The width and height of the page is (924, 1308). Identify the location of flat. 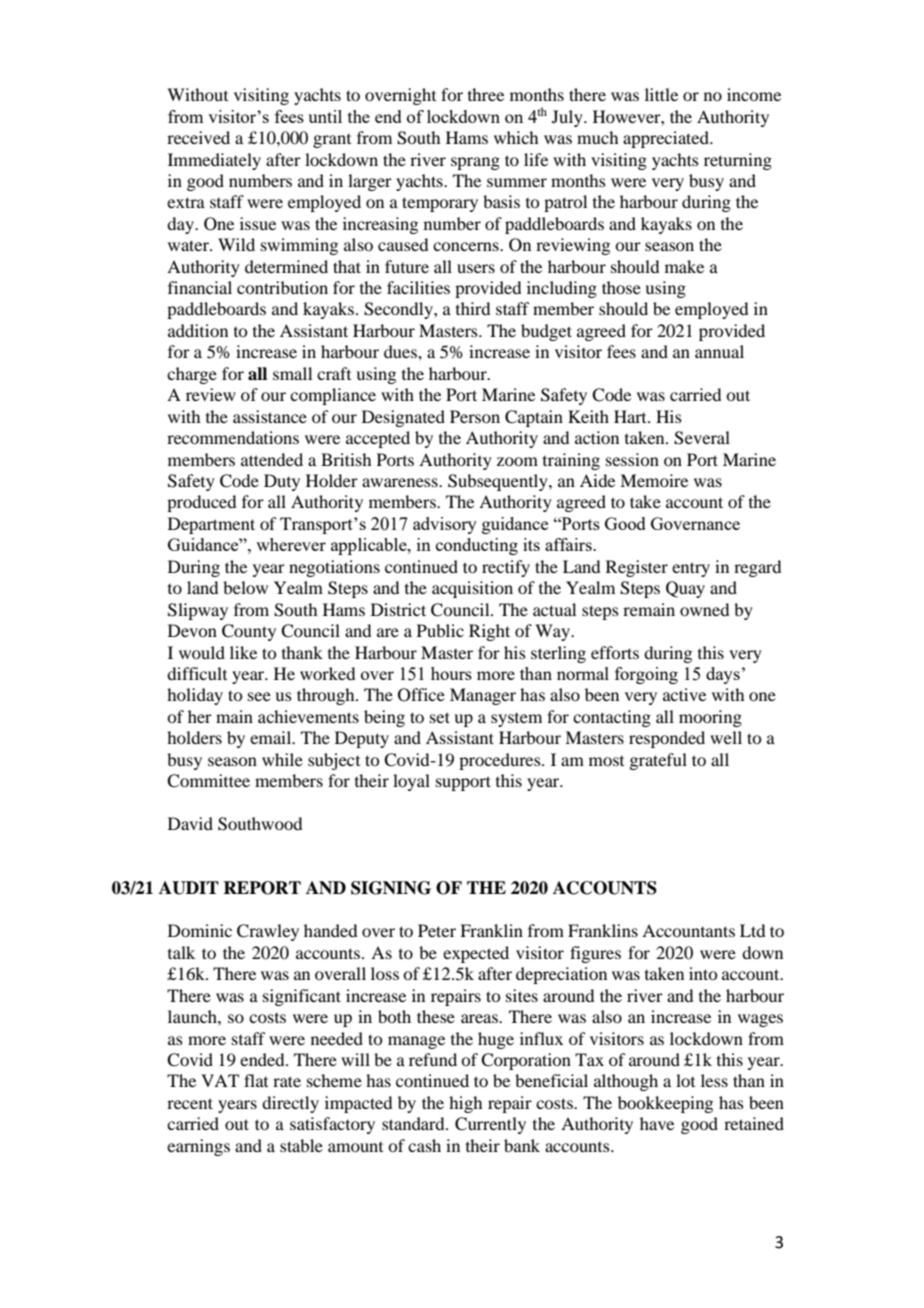
(256, 1080).
